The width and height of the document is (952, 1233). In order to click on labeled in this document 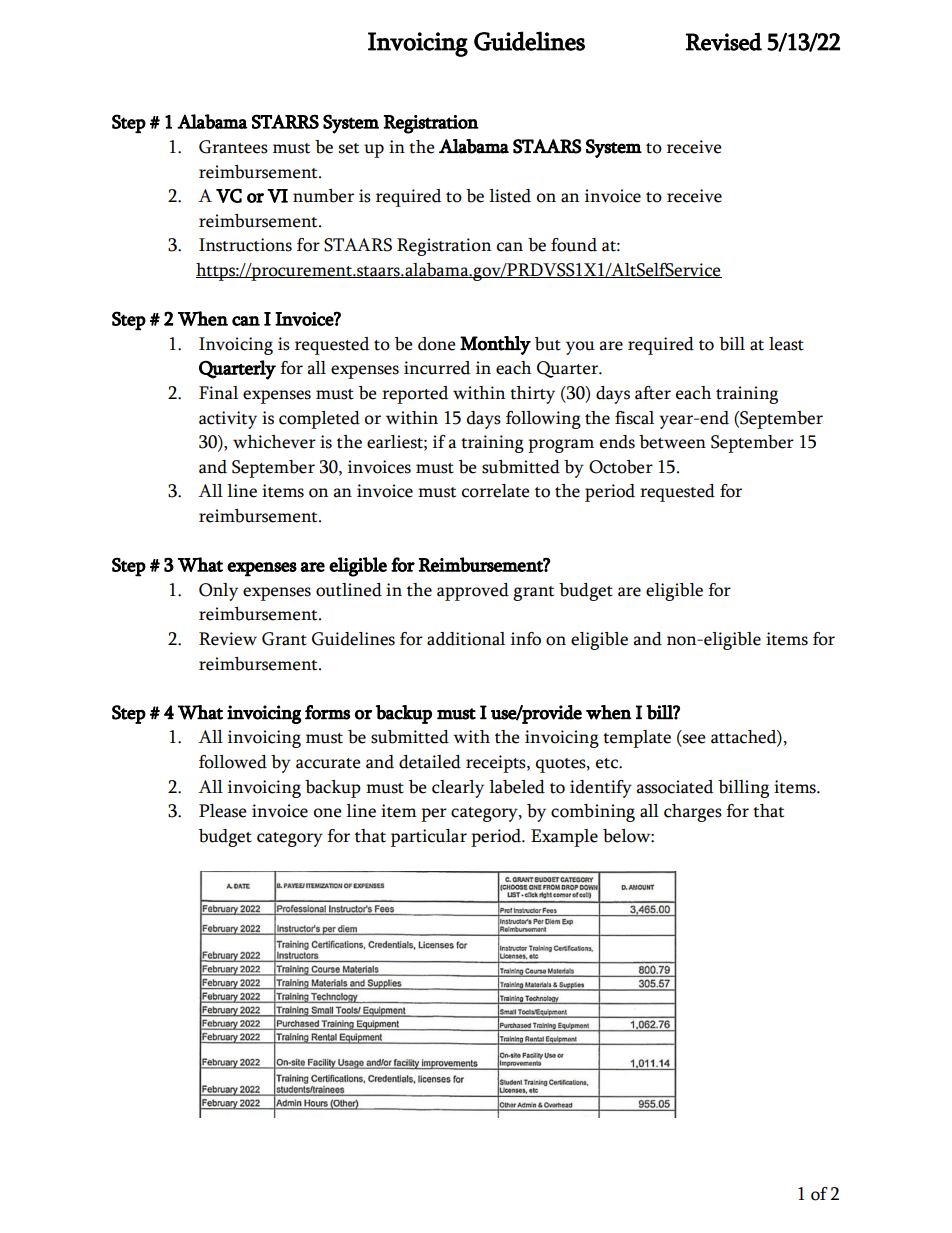, I will do `click(517, 787)`.
